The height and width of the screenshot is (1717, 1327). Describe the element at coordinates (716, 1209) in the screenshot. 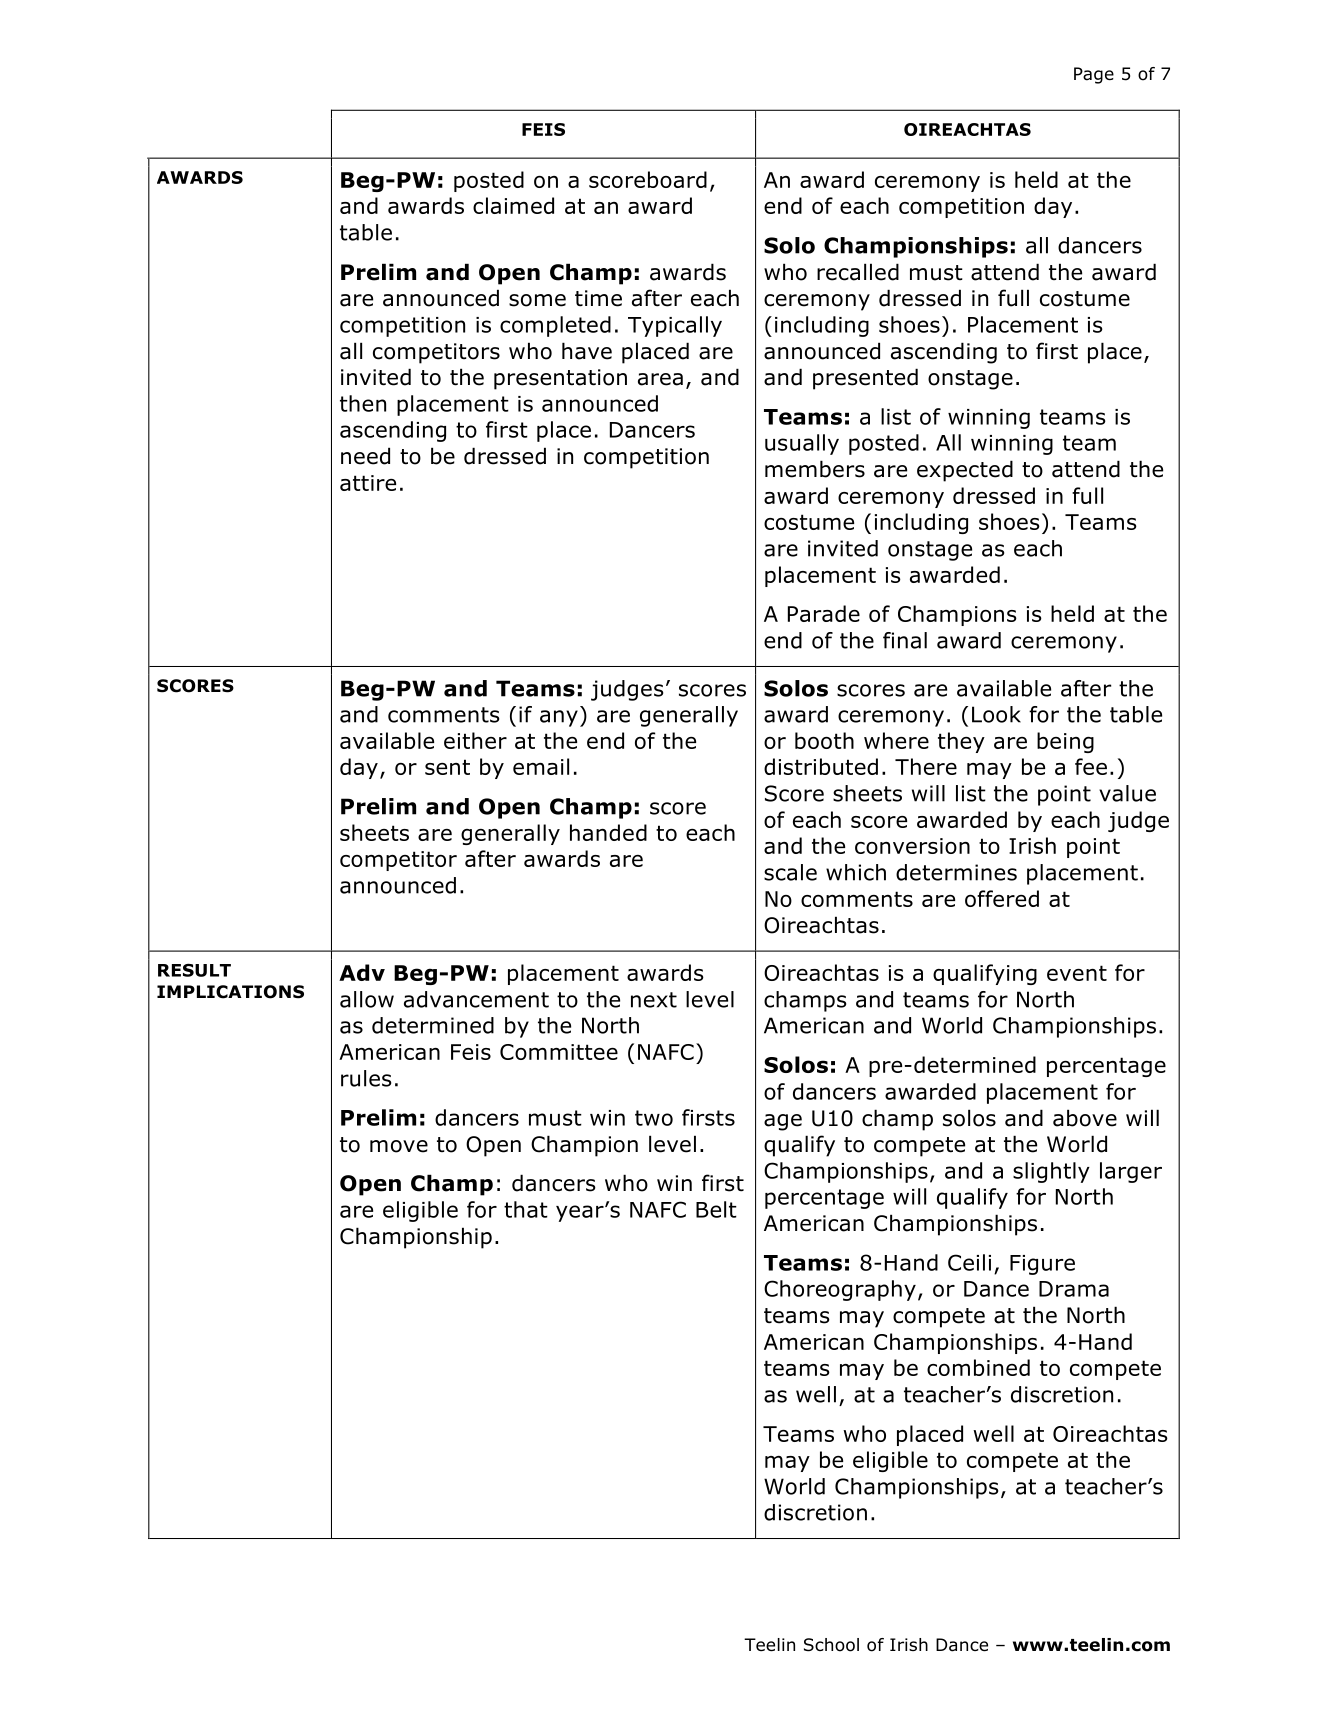

I see `Belt` at that location.
